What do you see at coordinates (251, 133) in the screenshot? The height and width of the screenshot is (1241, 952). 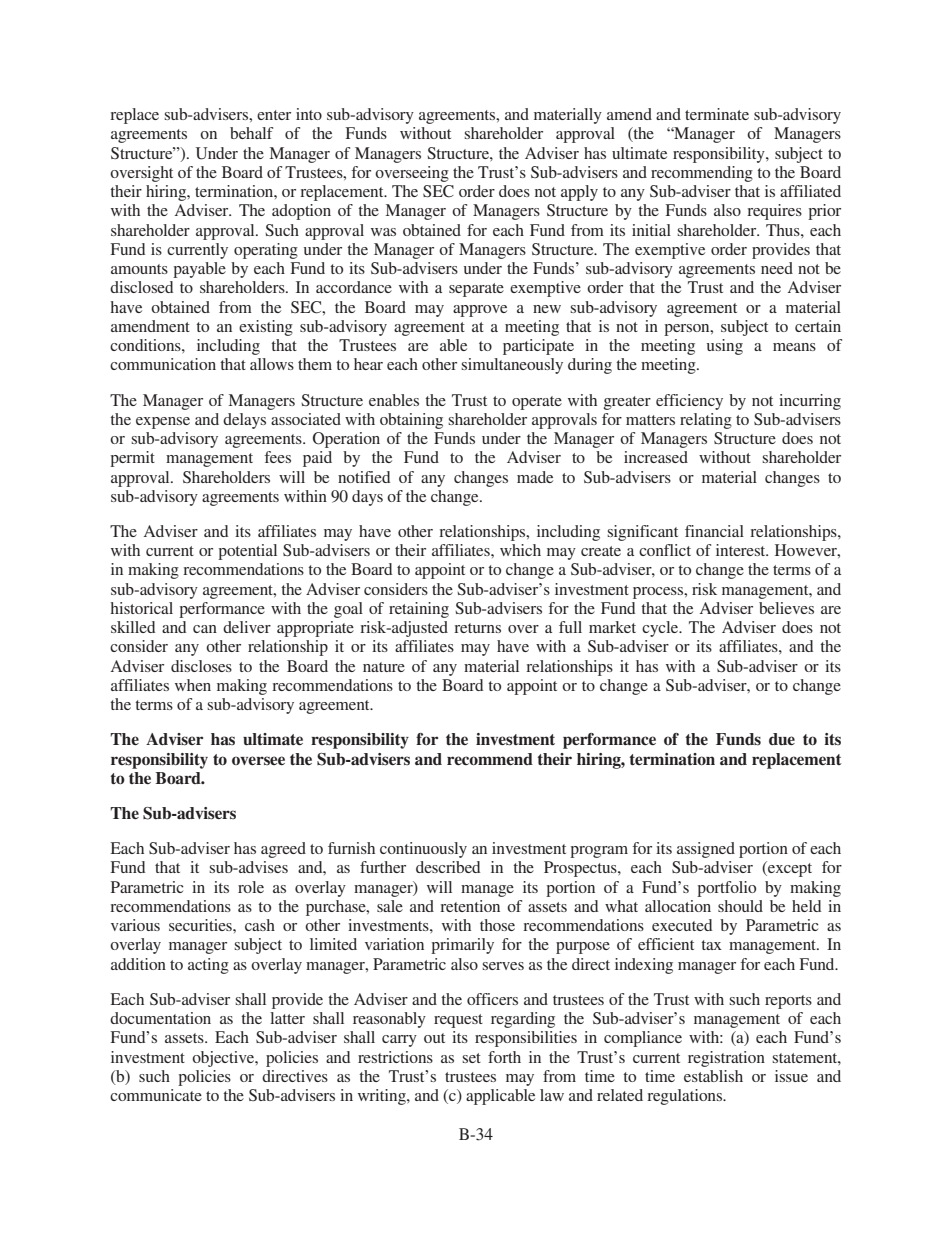 I see `behalf` at bounding box center [251, 133].
